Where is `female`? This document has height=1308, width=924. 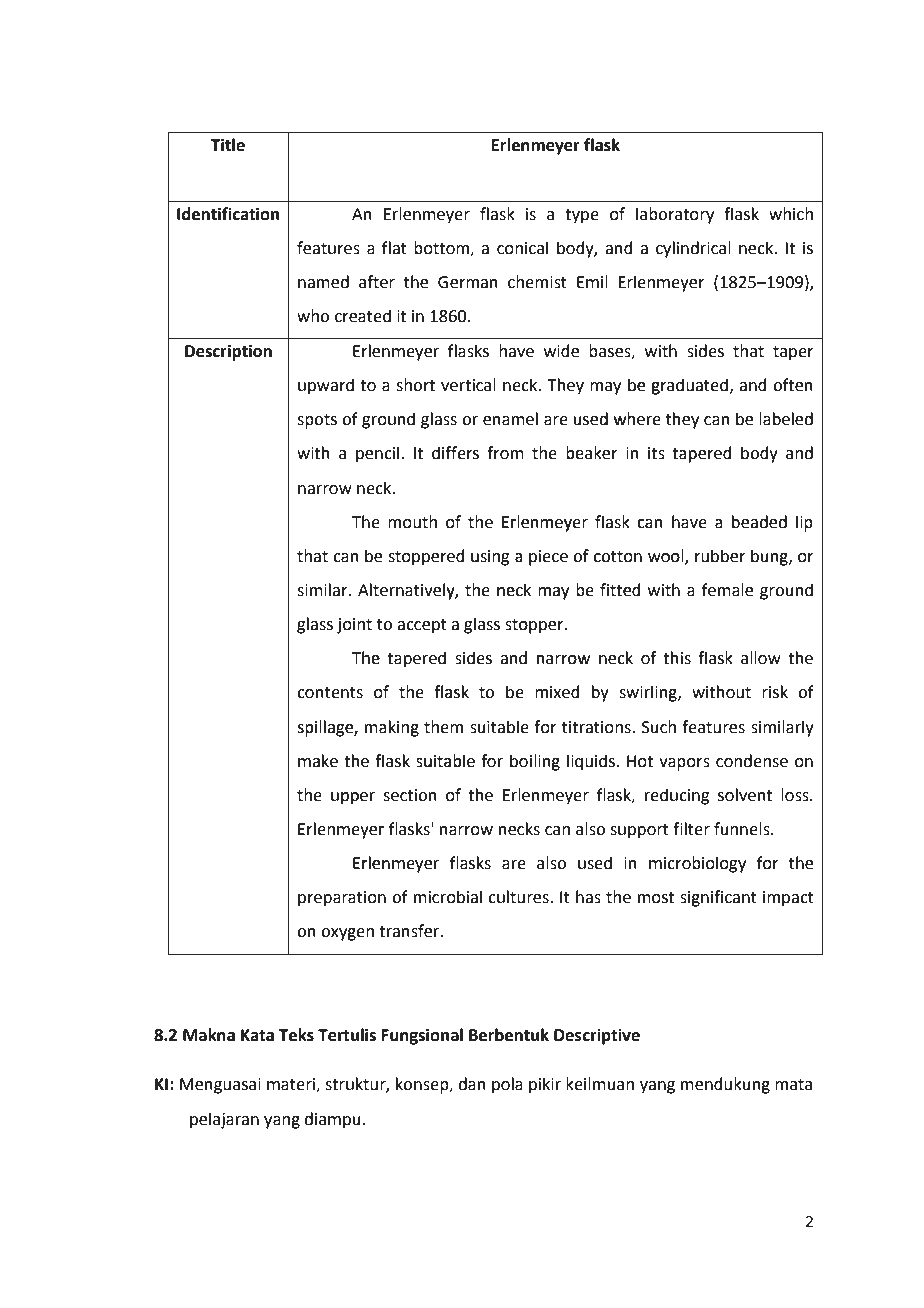
female is located at coordinates (727, 590).
